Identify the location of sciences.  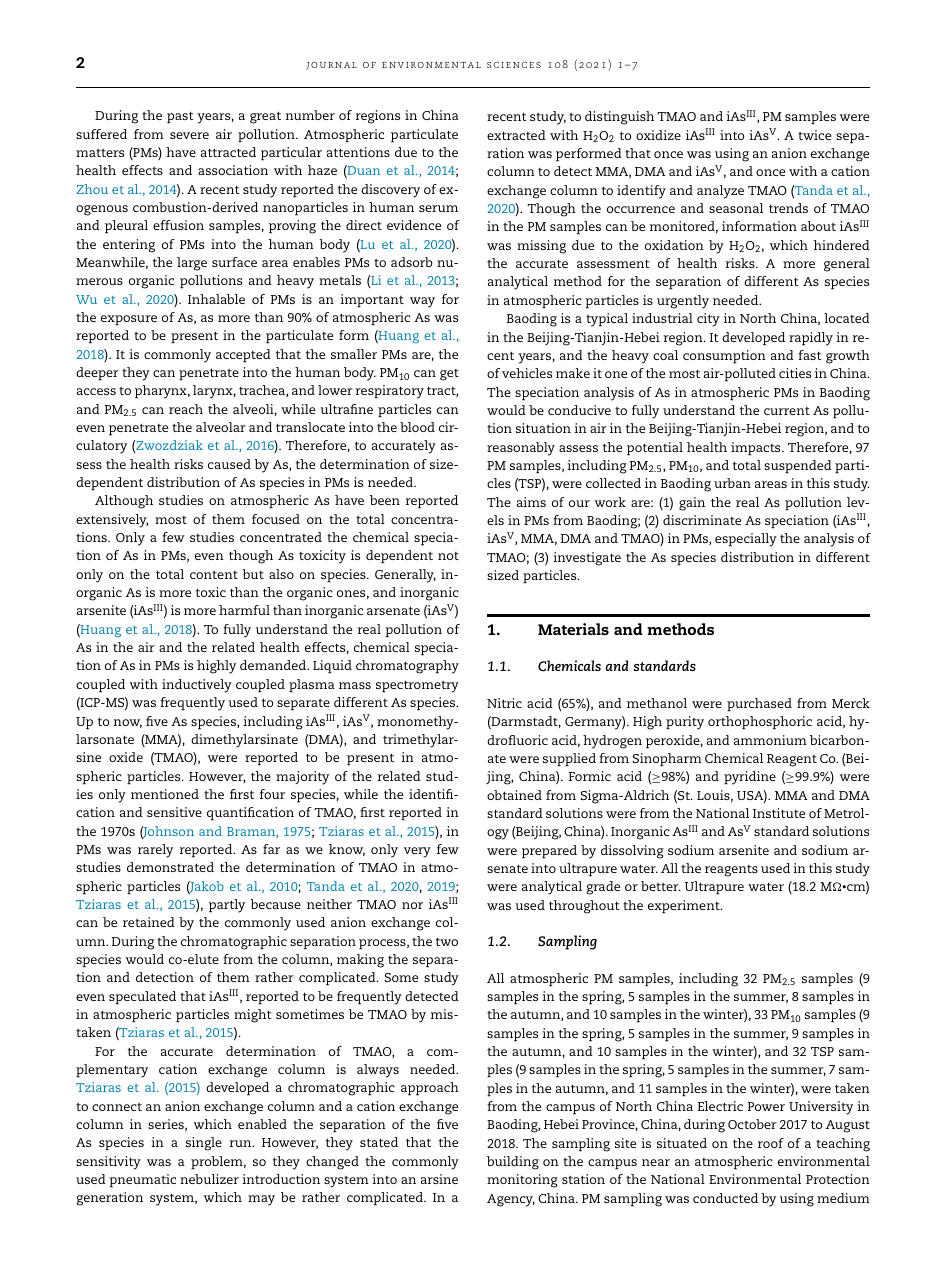
(514, 65).
